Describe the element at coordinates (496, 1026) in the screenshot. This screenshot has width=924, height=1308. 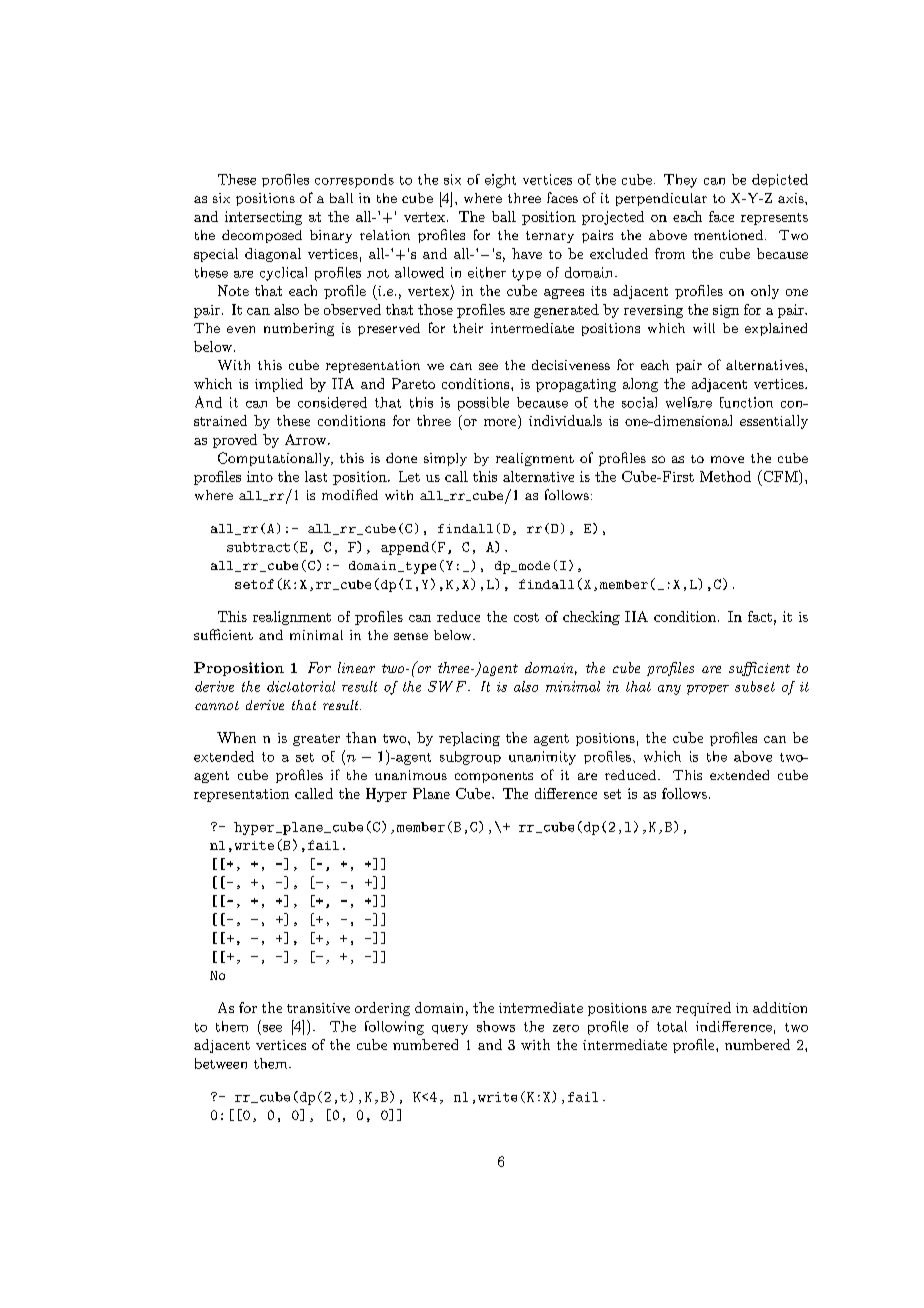
I see `shows` at that location.
